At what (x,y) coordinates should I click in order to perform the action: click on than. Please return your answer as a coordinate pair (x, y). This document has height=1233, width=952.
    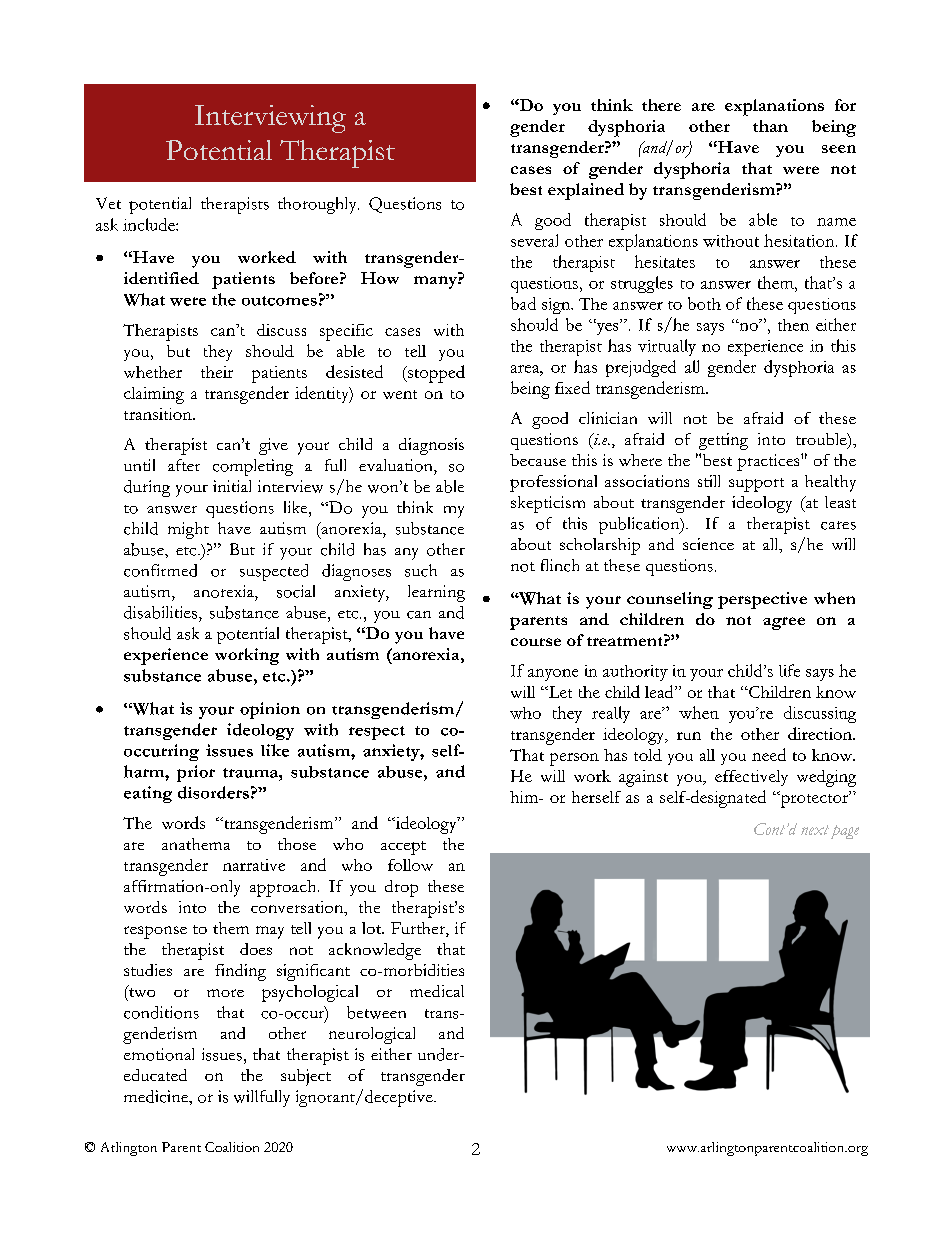
    Looking at the image, I should click on (770, 126).
